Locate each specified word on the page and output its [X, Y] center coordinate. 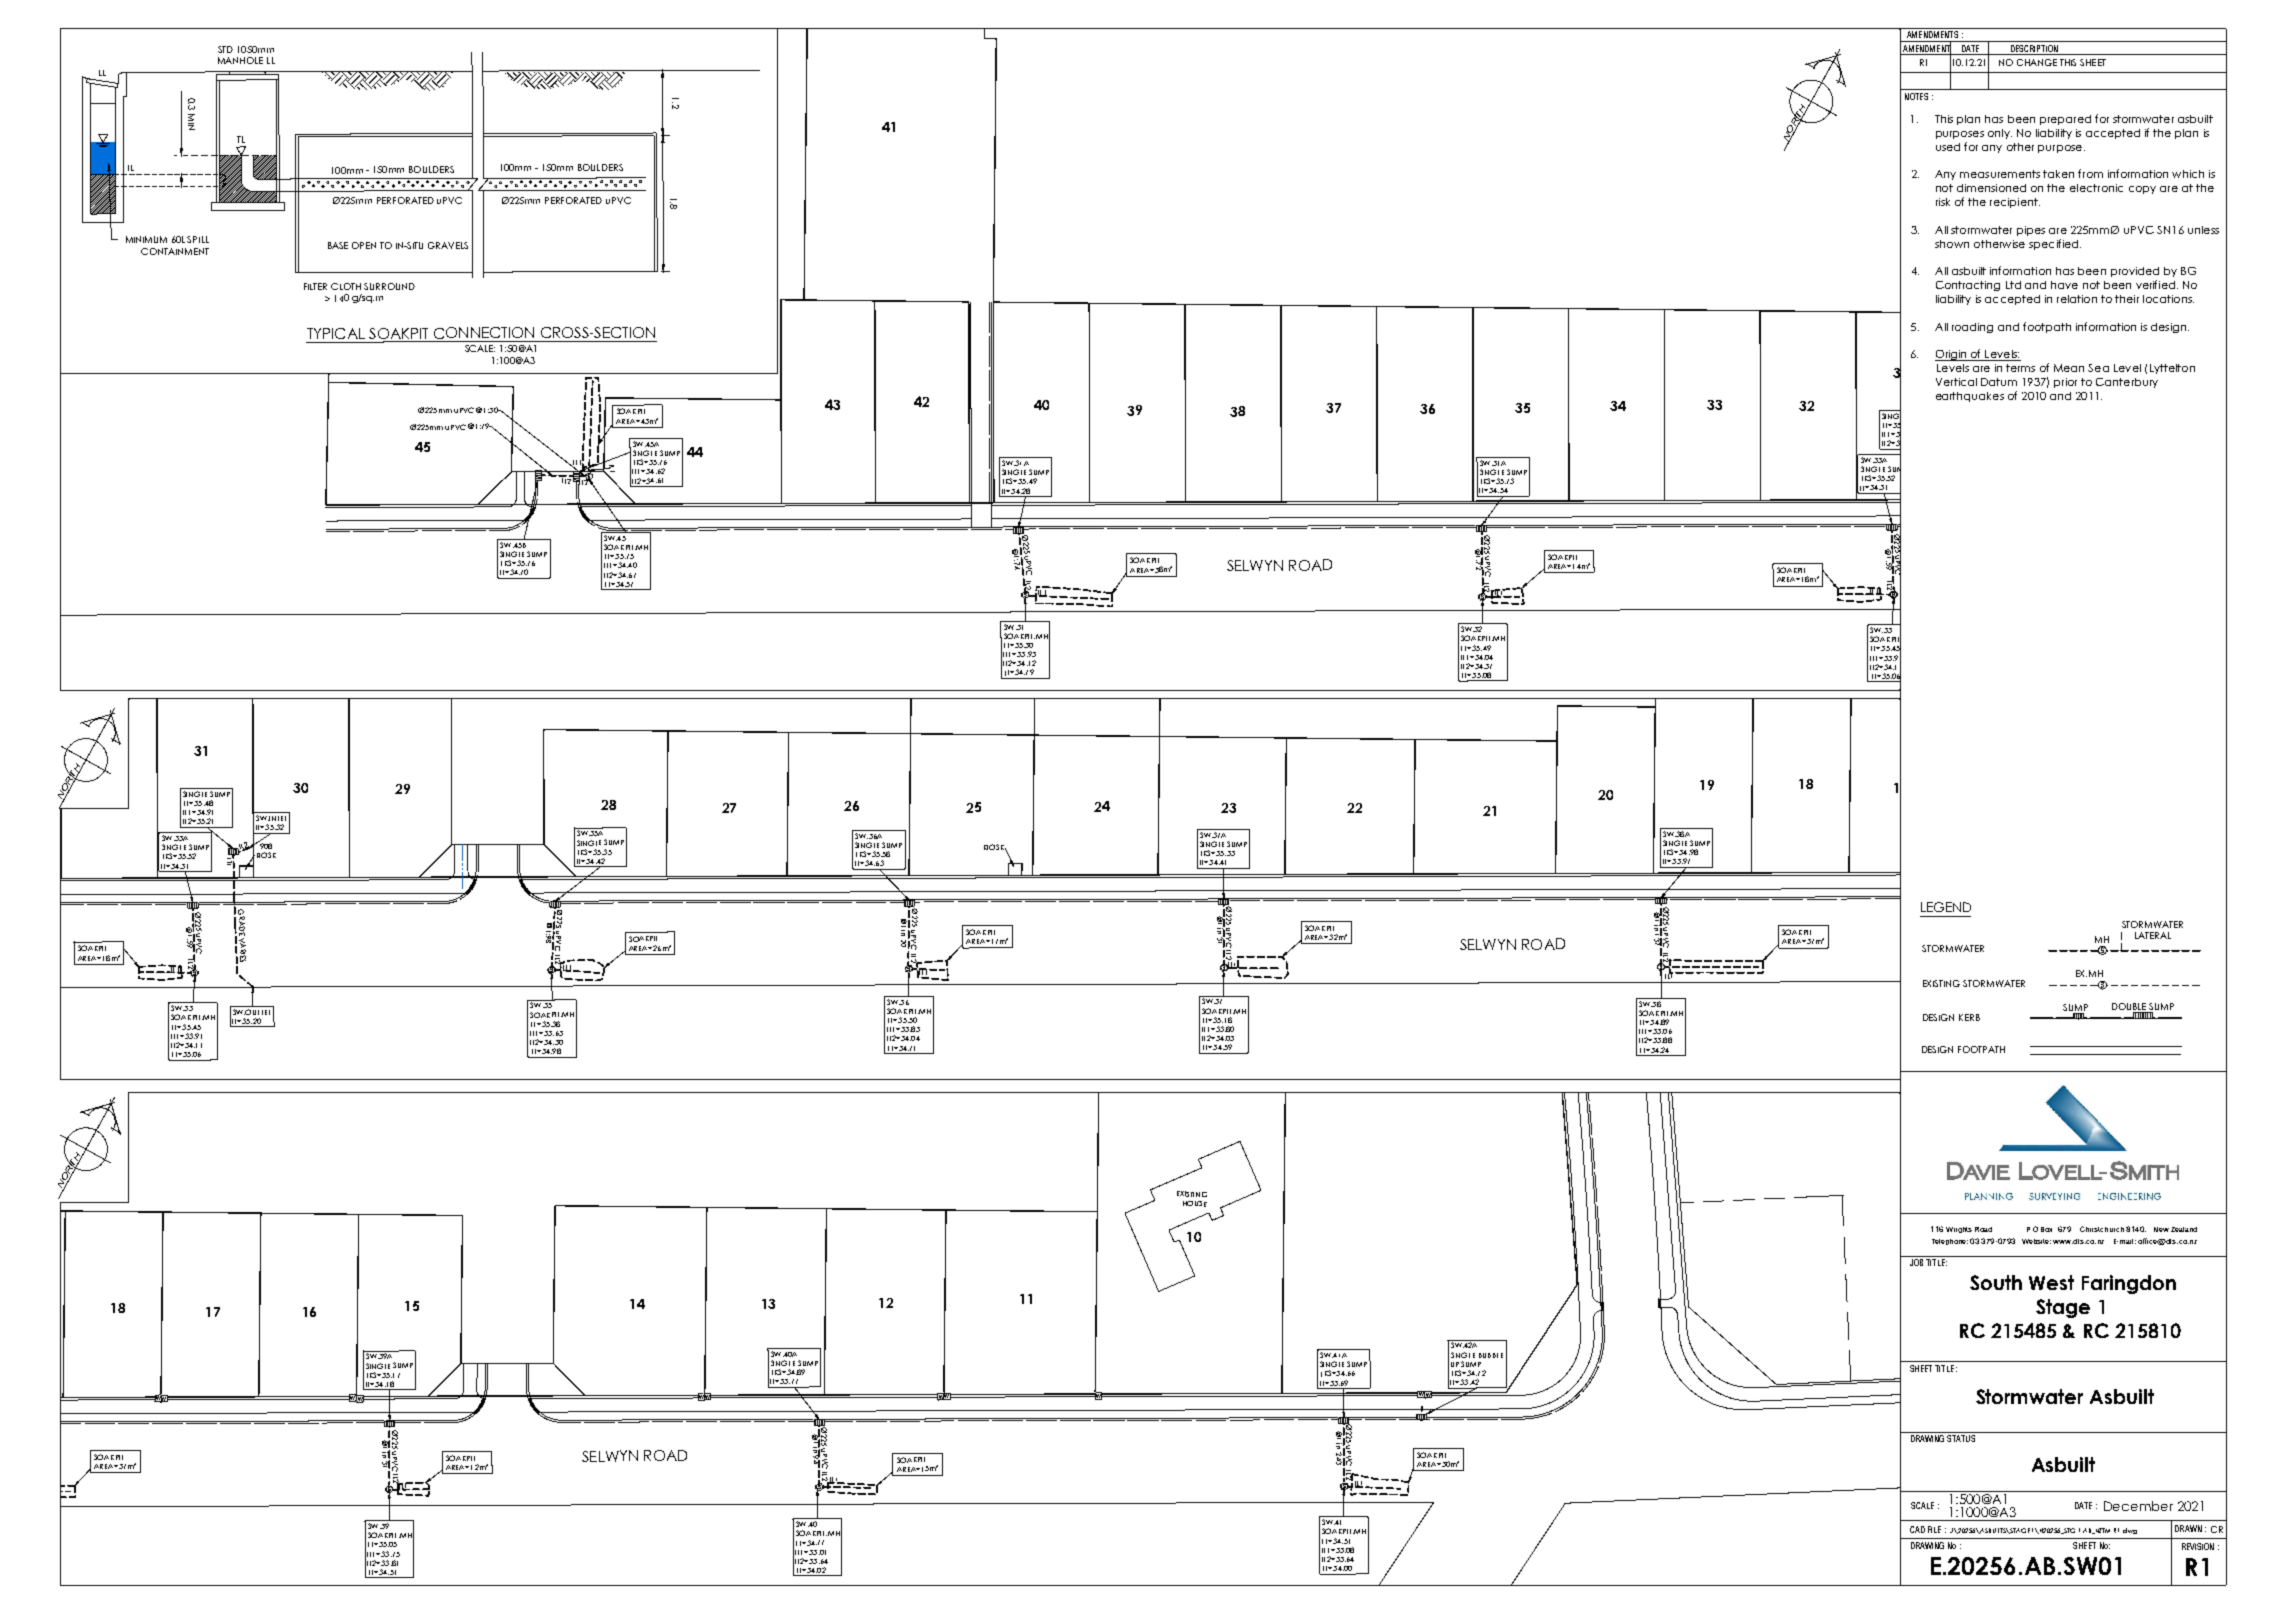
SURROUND [389, 286]
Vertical [1956, 382]
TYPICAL [336, 333]
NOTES [1916, 96]
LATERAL [2153, 935]
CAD [1917, 1529]
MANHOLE [240, 60]
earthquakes [1970, 397]
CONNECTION [484, 333]
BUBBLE [1491, 1355]
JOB [1916, 1262]
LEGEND [1946, 907]
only [2000, 134]
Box [2046, 1229]
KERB [1969, 1017]
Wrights [1959, 1230]
